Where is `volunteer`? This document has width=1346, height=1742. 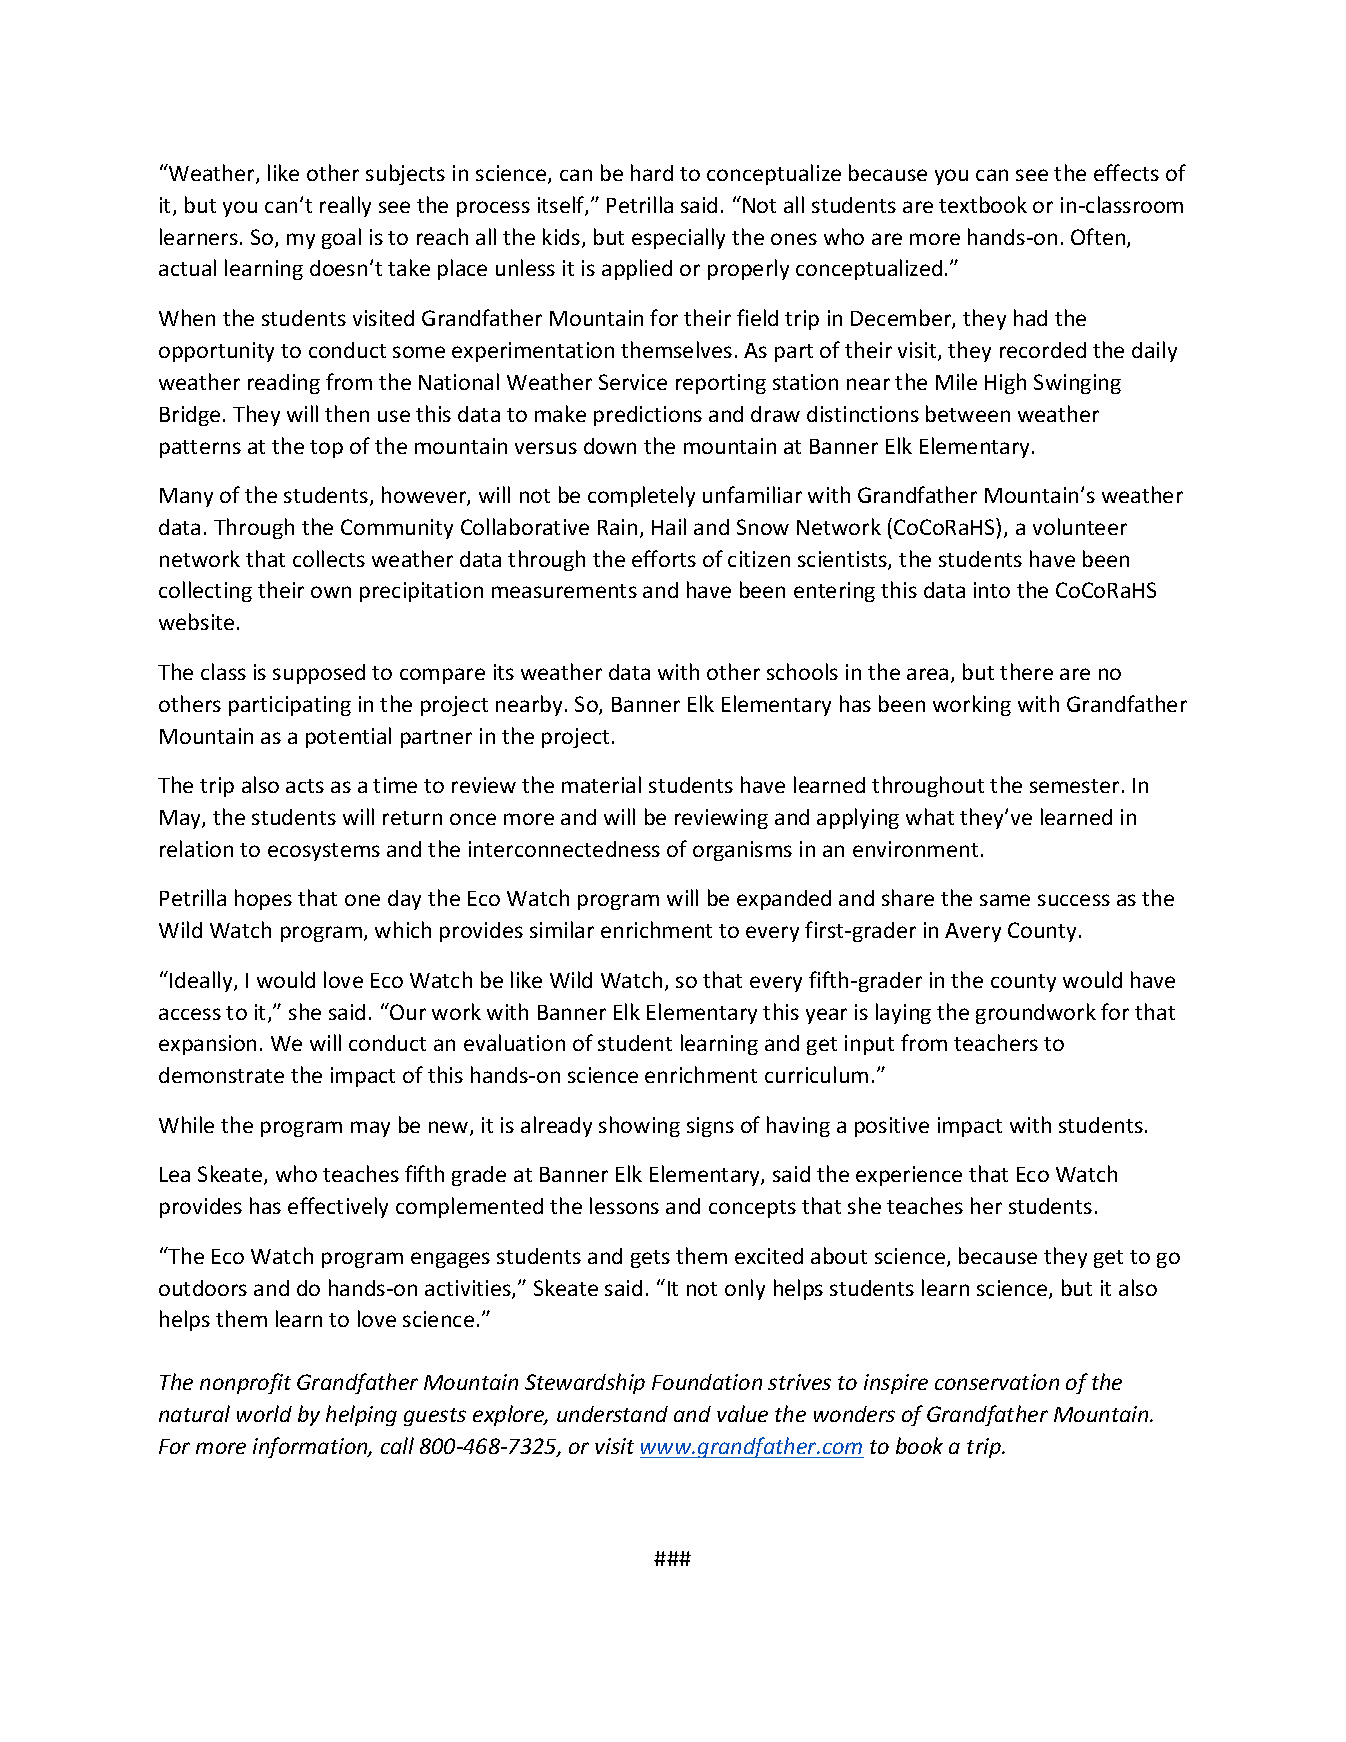
volunteer is located at coordinates (1080, 526).
